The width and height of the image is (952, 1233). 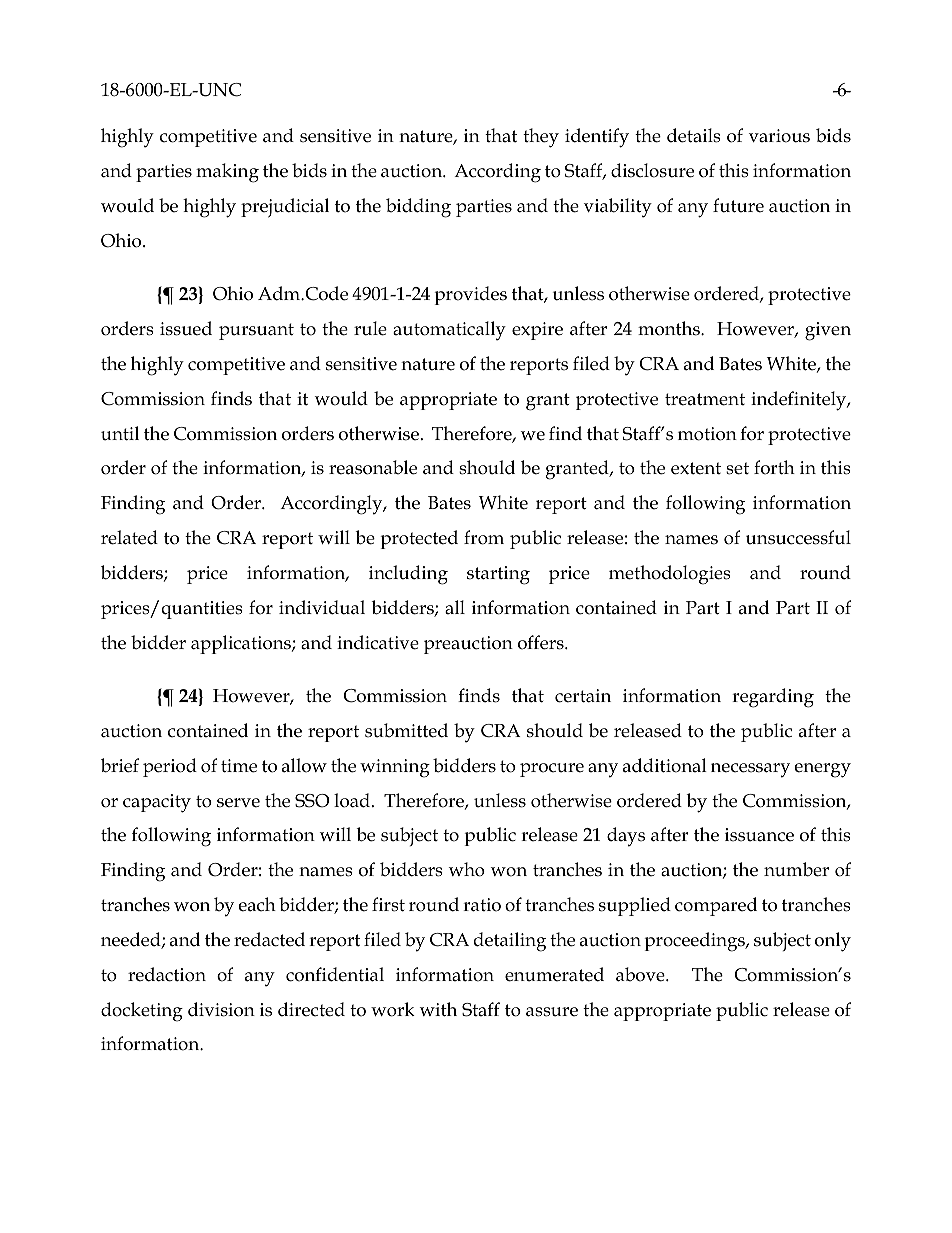 What do you see at coordinates (707, 434) in the image?
I see `motion` at bounding box center [707, 434].
